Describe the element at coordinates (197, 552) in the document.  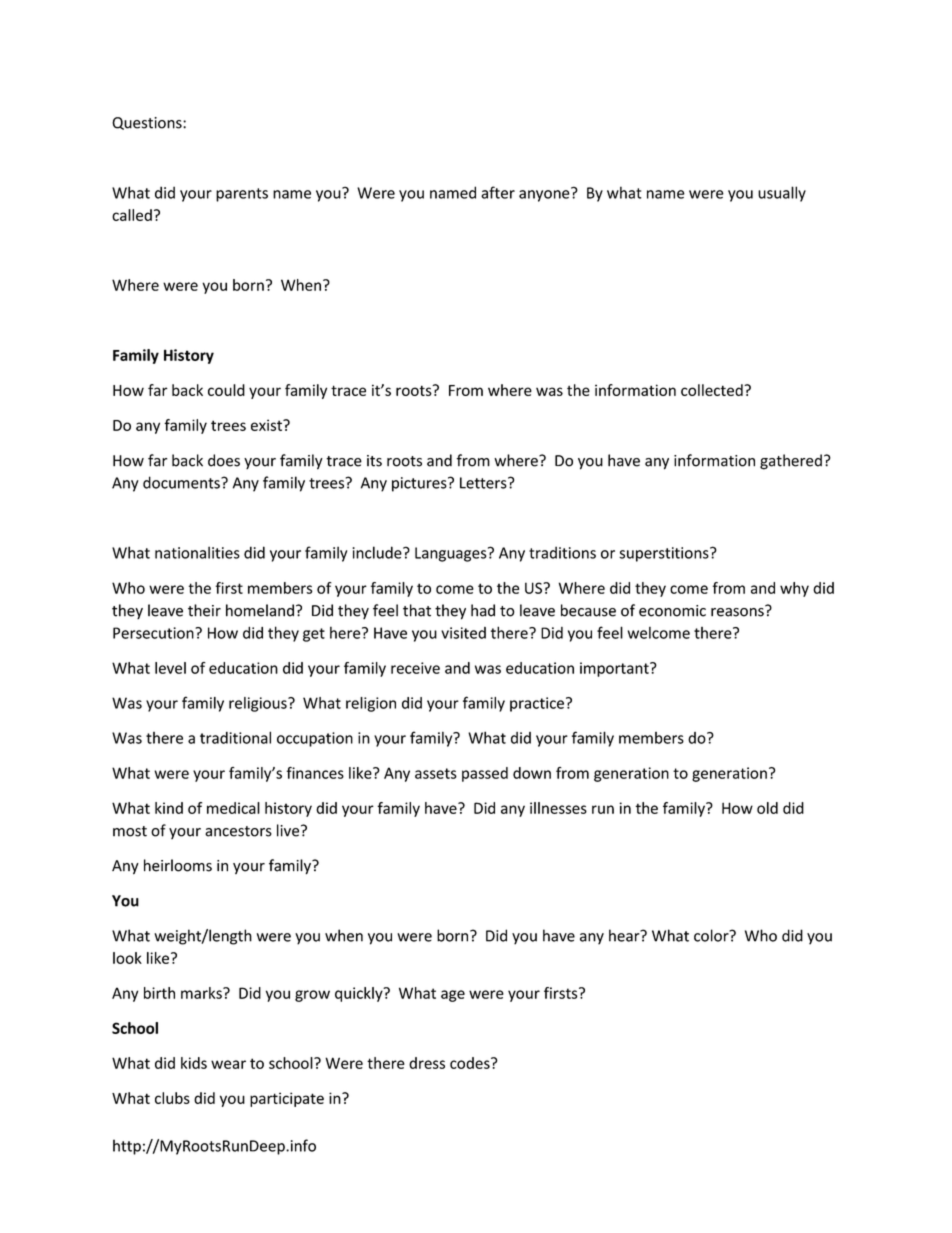
I see `nationalities` at that location.
